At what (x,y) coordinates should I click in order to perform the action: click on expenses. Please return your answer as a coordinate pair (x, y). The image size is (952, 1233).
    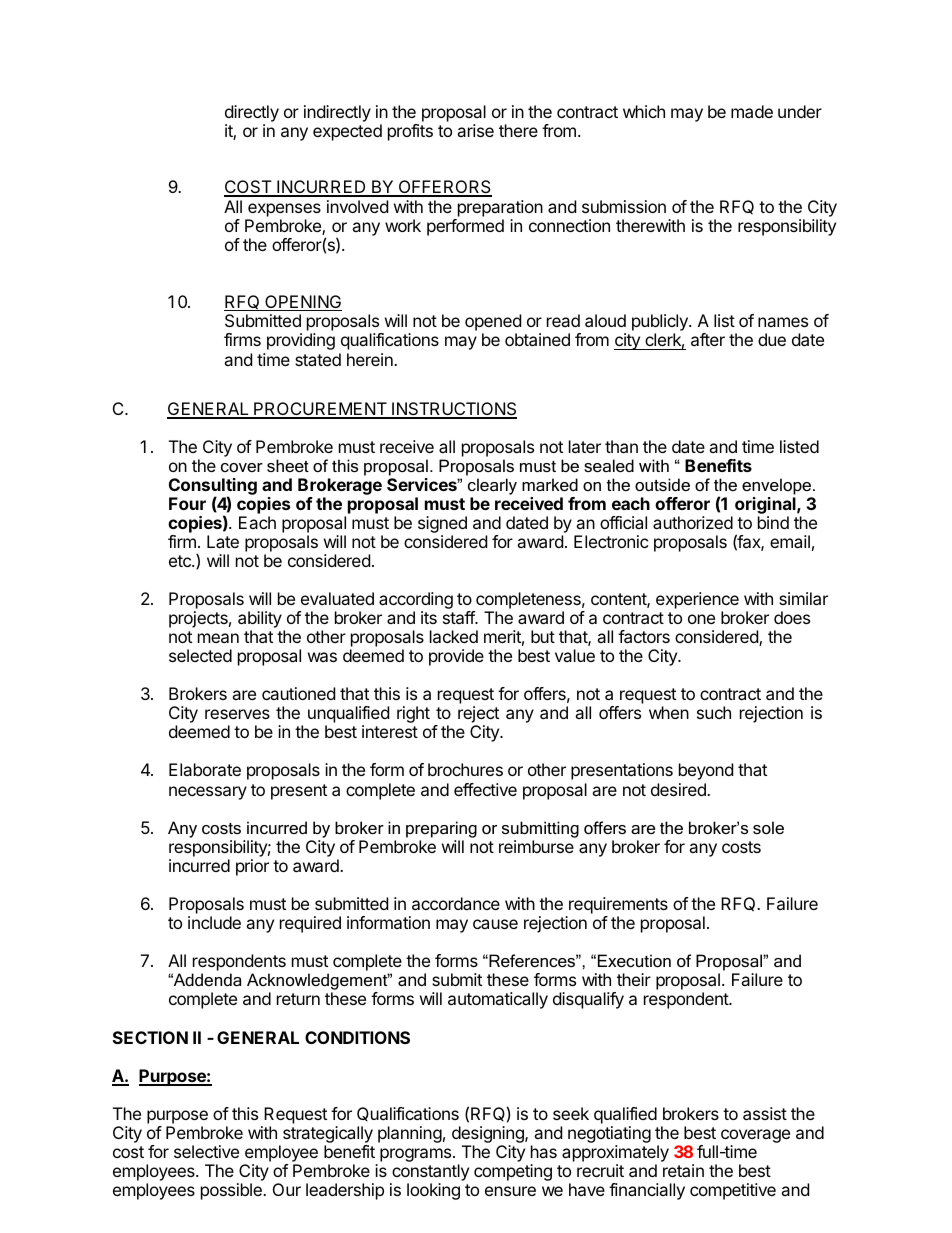
    Looking at the image, I should click on (283, 211).
